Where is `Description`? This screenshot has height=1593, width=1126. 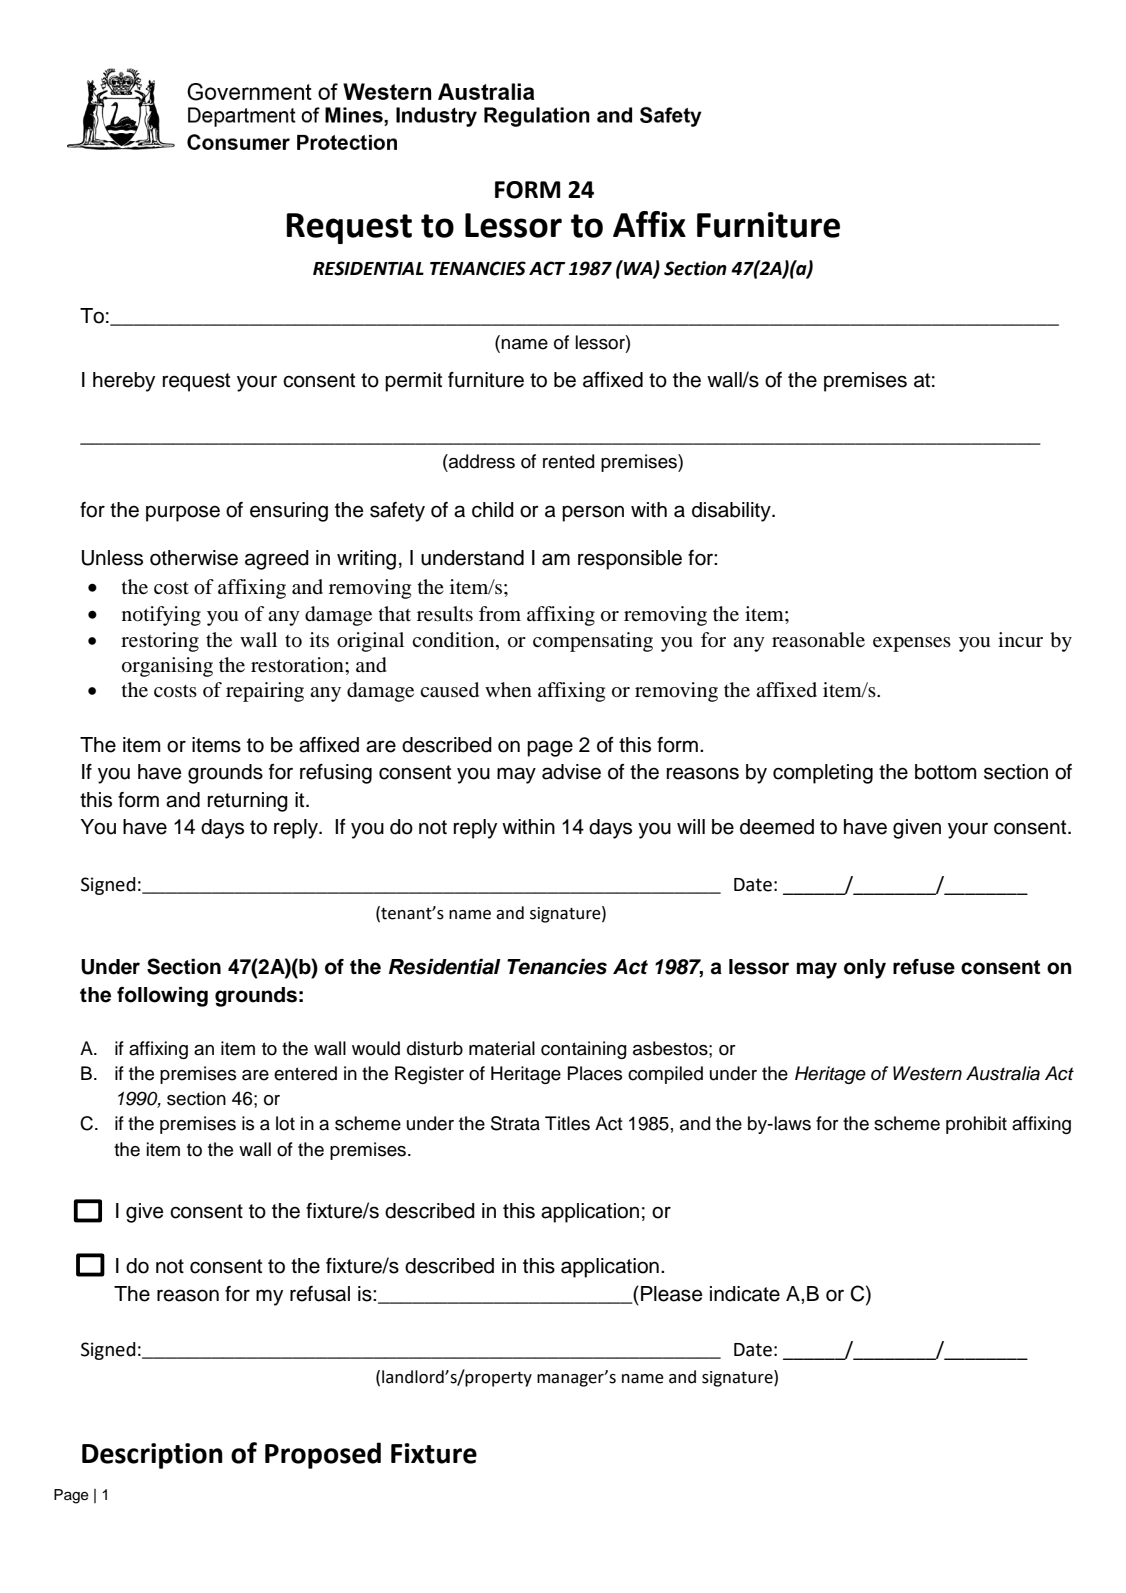
Description is located at coordinates (152, 1456).
